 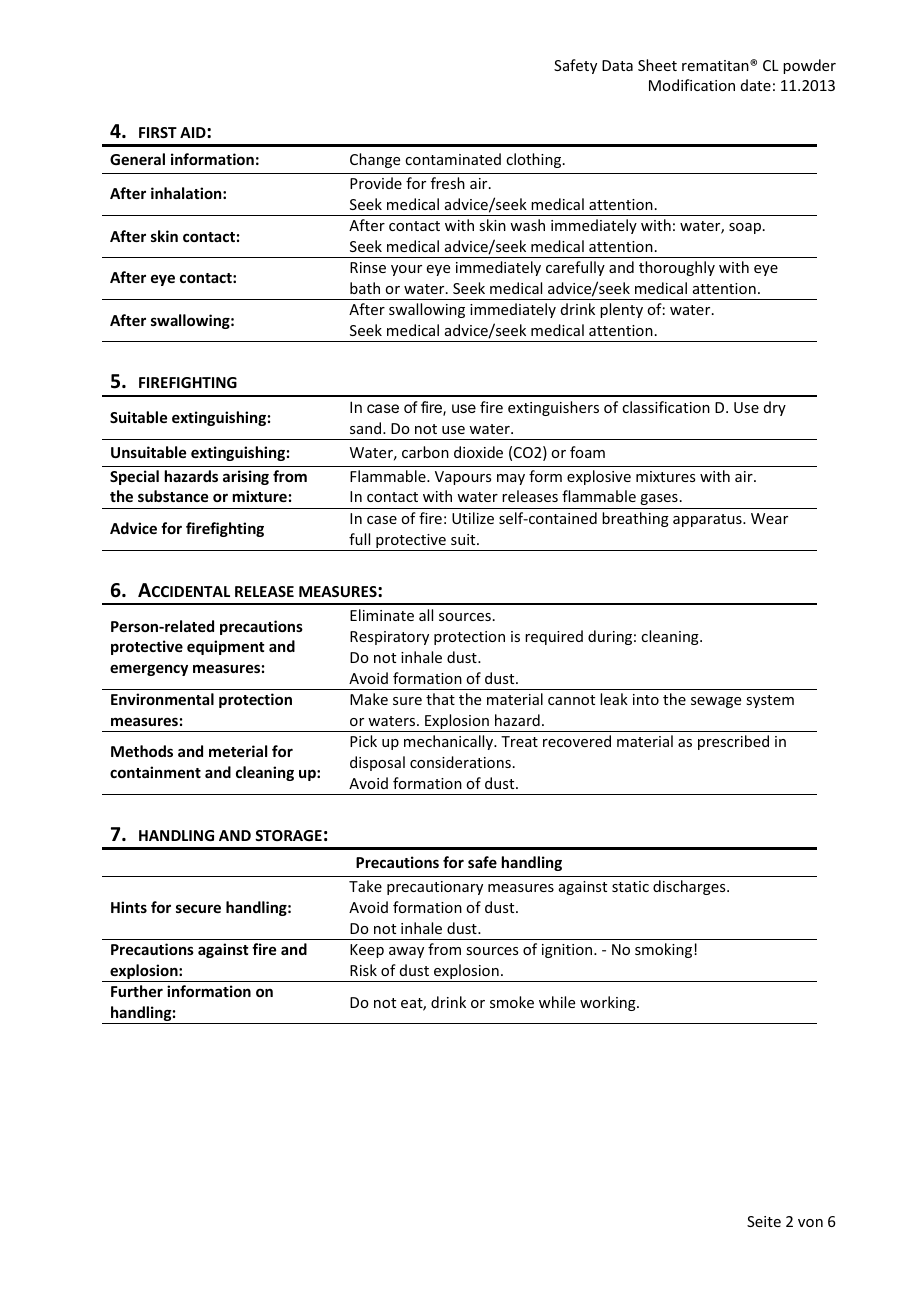 What do you see at coordinates (158, 132) in the screenshot?
I see `FIRST` at bounding box center [158, 132].
